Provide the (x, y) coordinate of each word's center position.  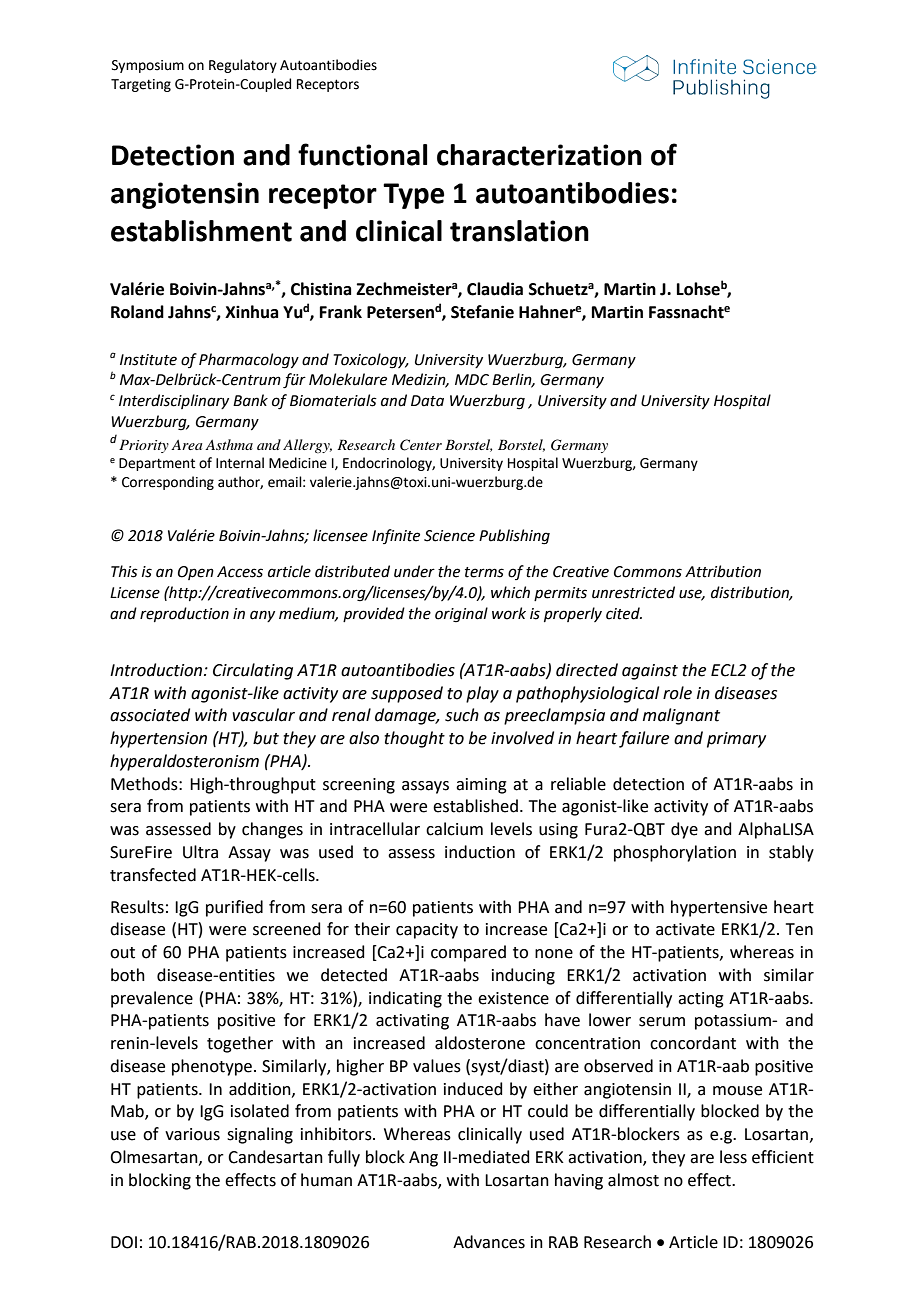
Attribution (723, 571)
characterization (539, 155)
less (733, 1157)
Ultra (200, 852)
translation (519, 231)
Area (186, 445)
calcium (454, 829)
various (192, 1134)
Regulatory (243, 66)
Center (421, 445)
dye (684, 830)
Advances (489, 1242)
